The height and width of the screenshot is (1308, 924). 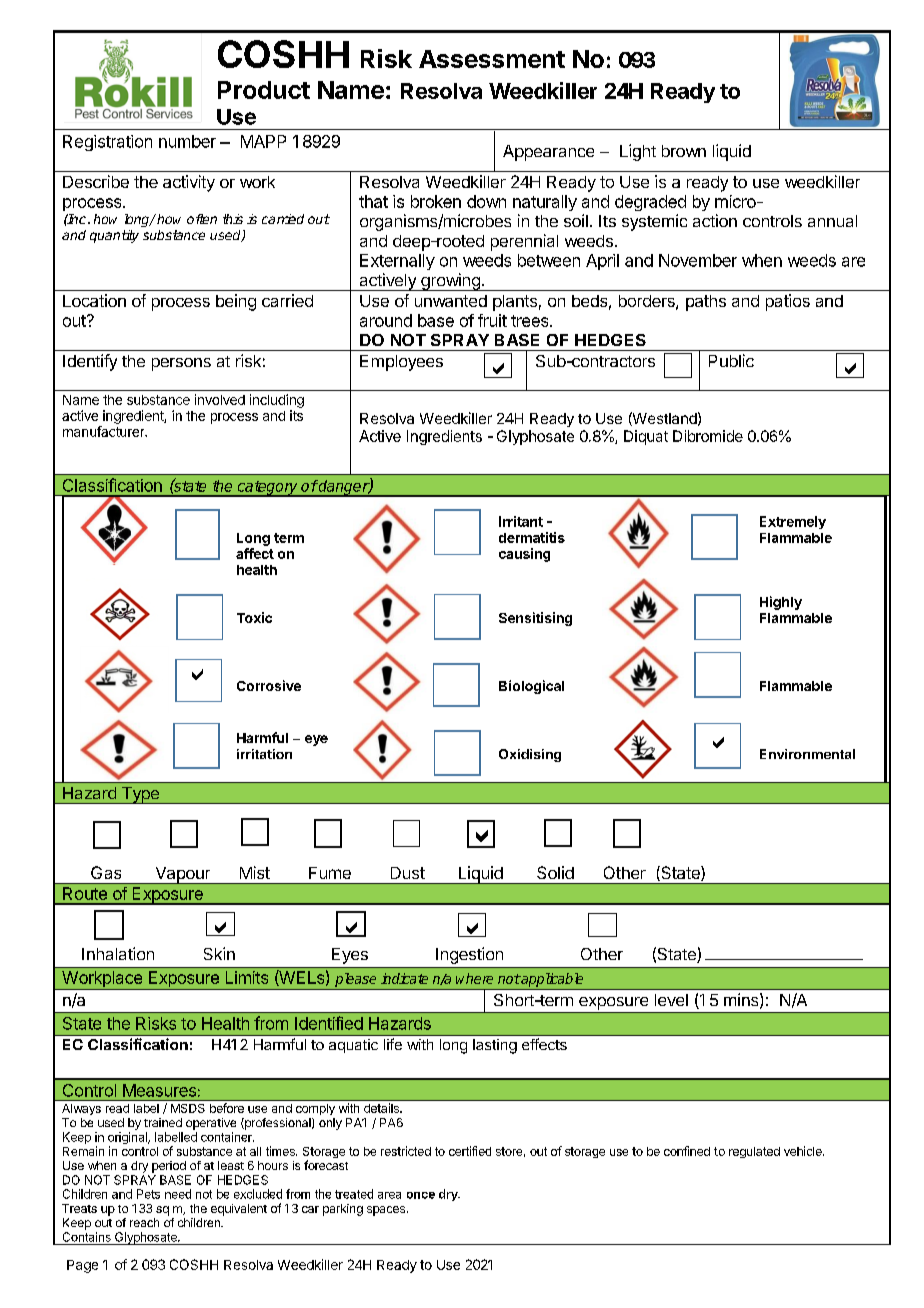 What do you see at coordinates (421, 1195) in the screenshot?
I see `once` at bounding box center [421, 1195].
